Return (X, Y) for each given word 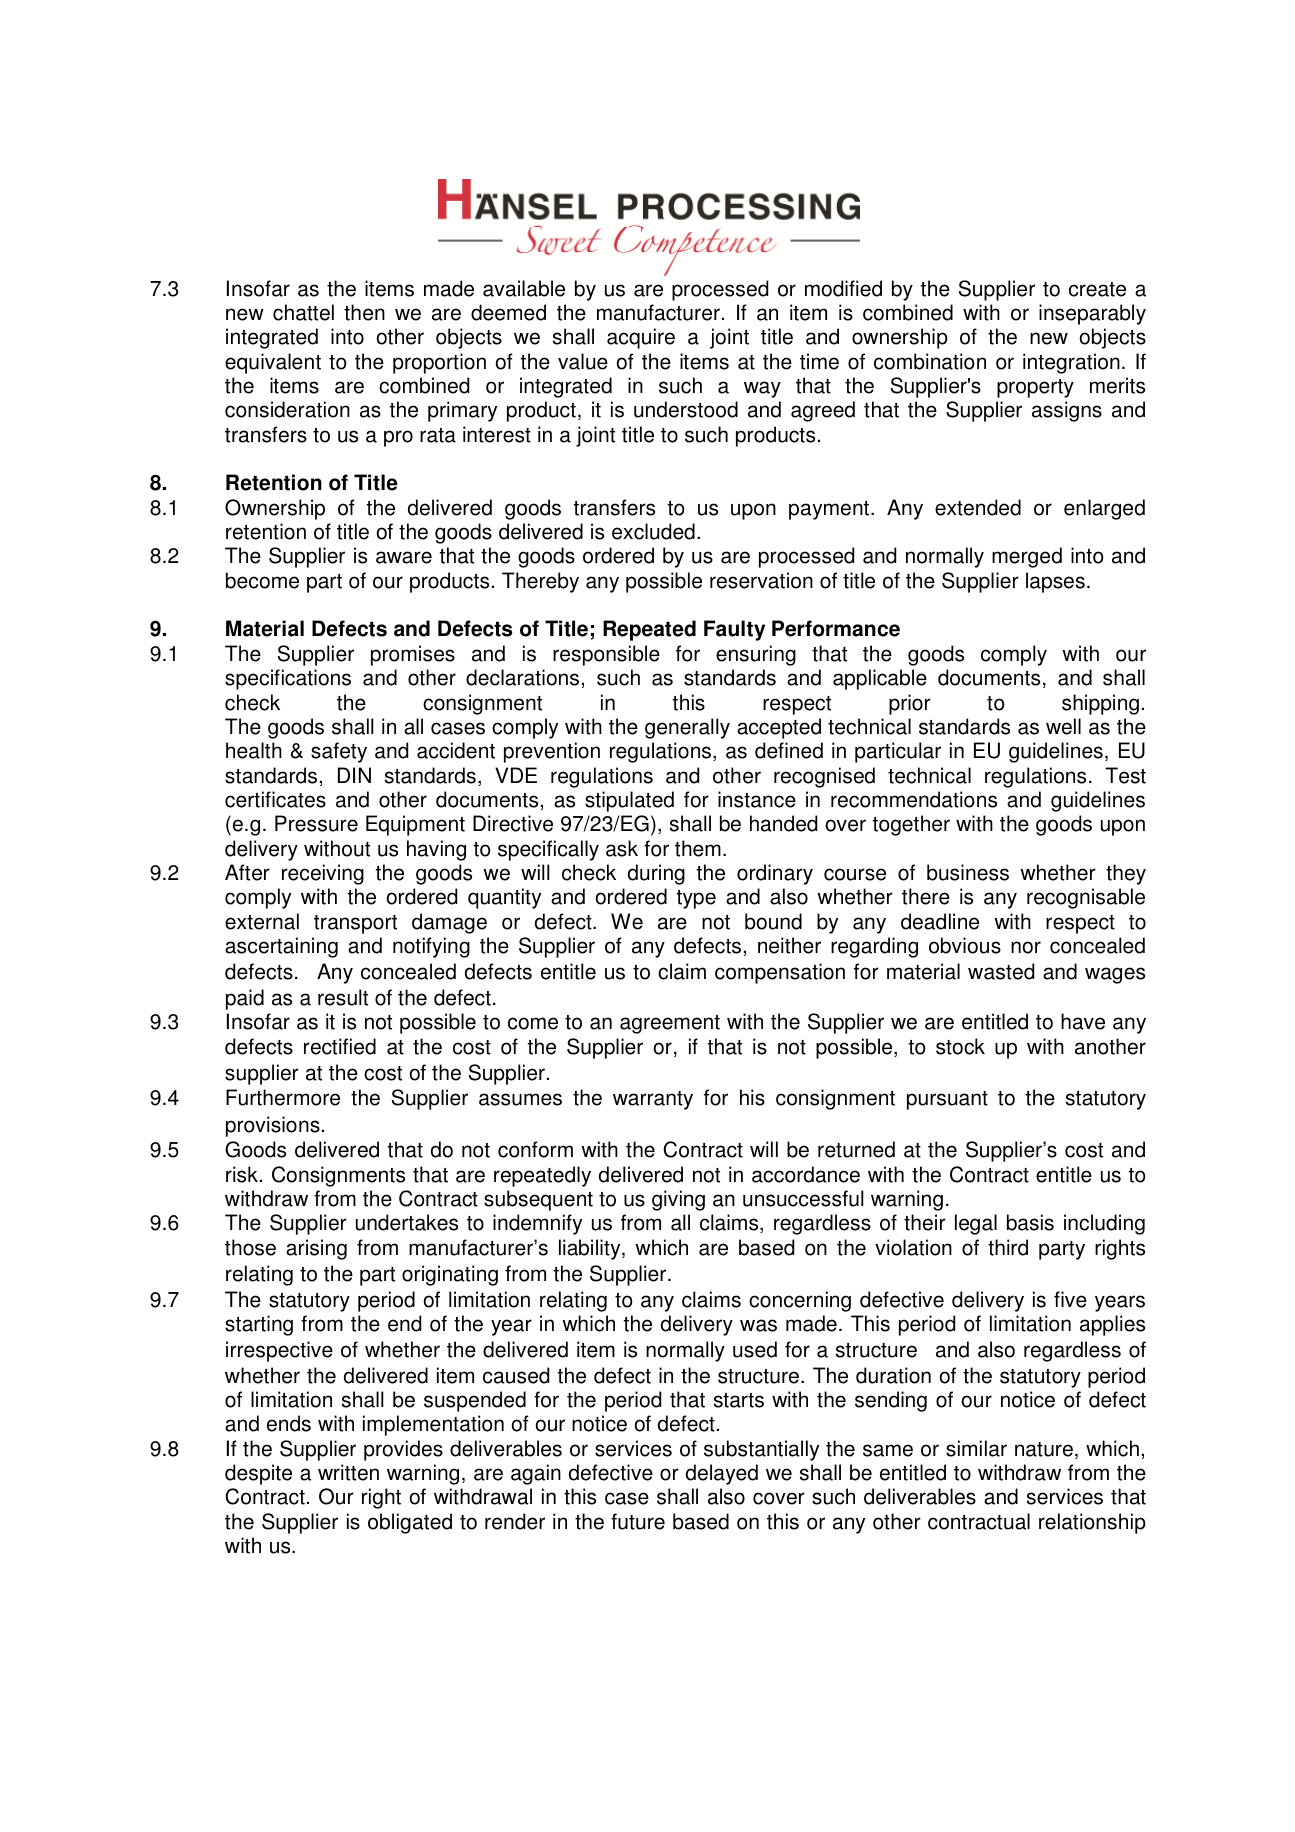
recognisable (1086, 898)
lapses (1055, 582)
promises (413, 655)
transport (355, 924)
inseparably (1092, 314)
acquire (641, 338)
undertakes (407, 1222)
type (696, 899)
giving (678, 1200)
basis (1030, 1222)
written (348, 1472)
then (364, 312)
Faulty (734, 630)
